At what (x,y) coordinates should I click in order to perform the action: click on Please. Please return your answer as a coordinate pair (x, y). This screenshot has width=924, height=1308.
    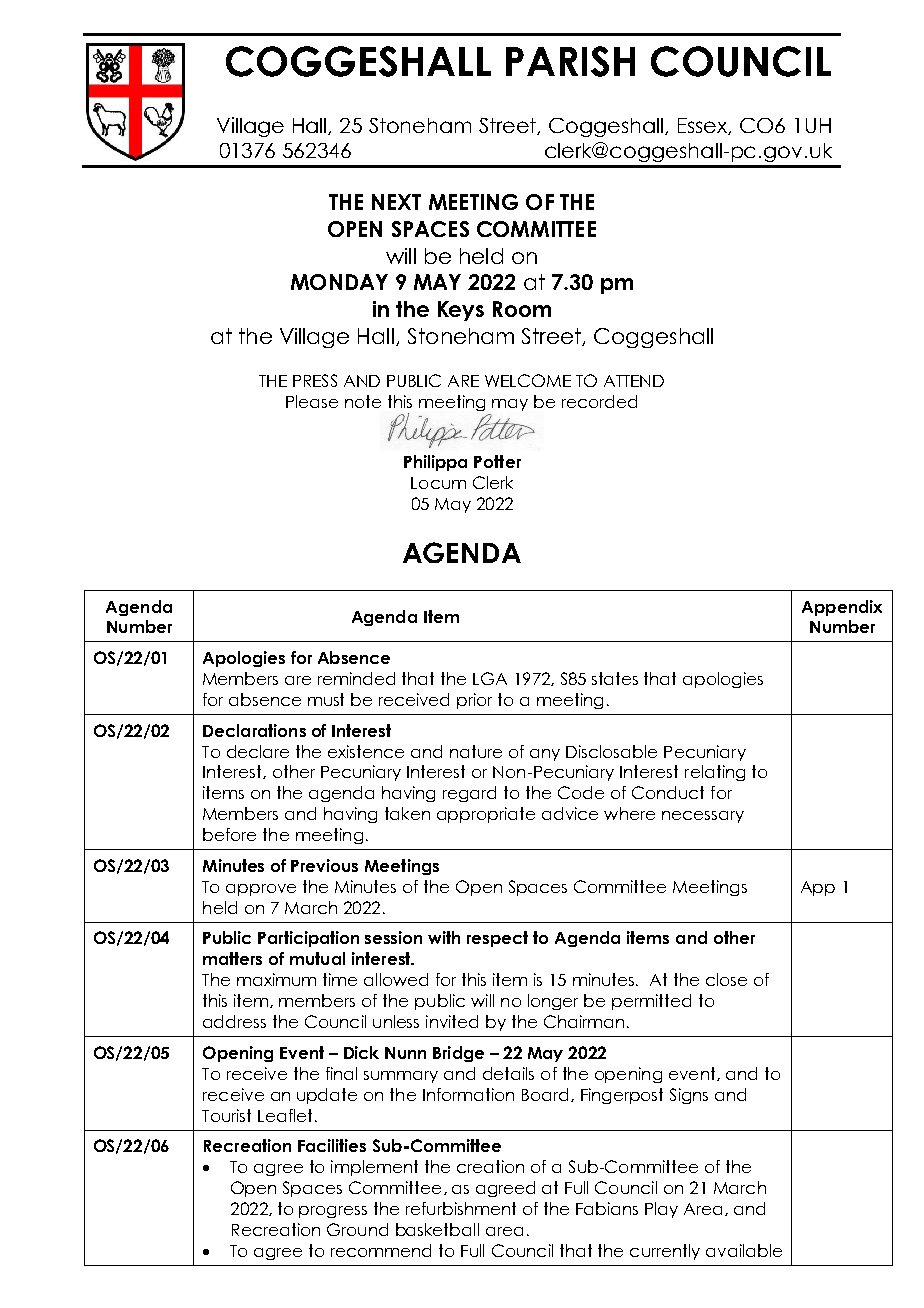
    Looking at the image, I should click on (312, 401).
